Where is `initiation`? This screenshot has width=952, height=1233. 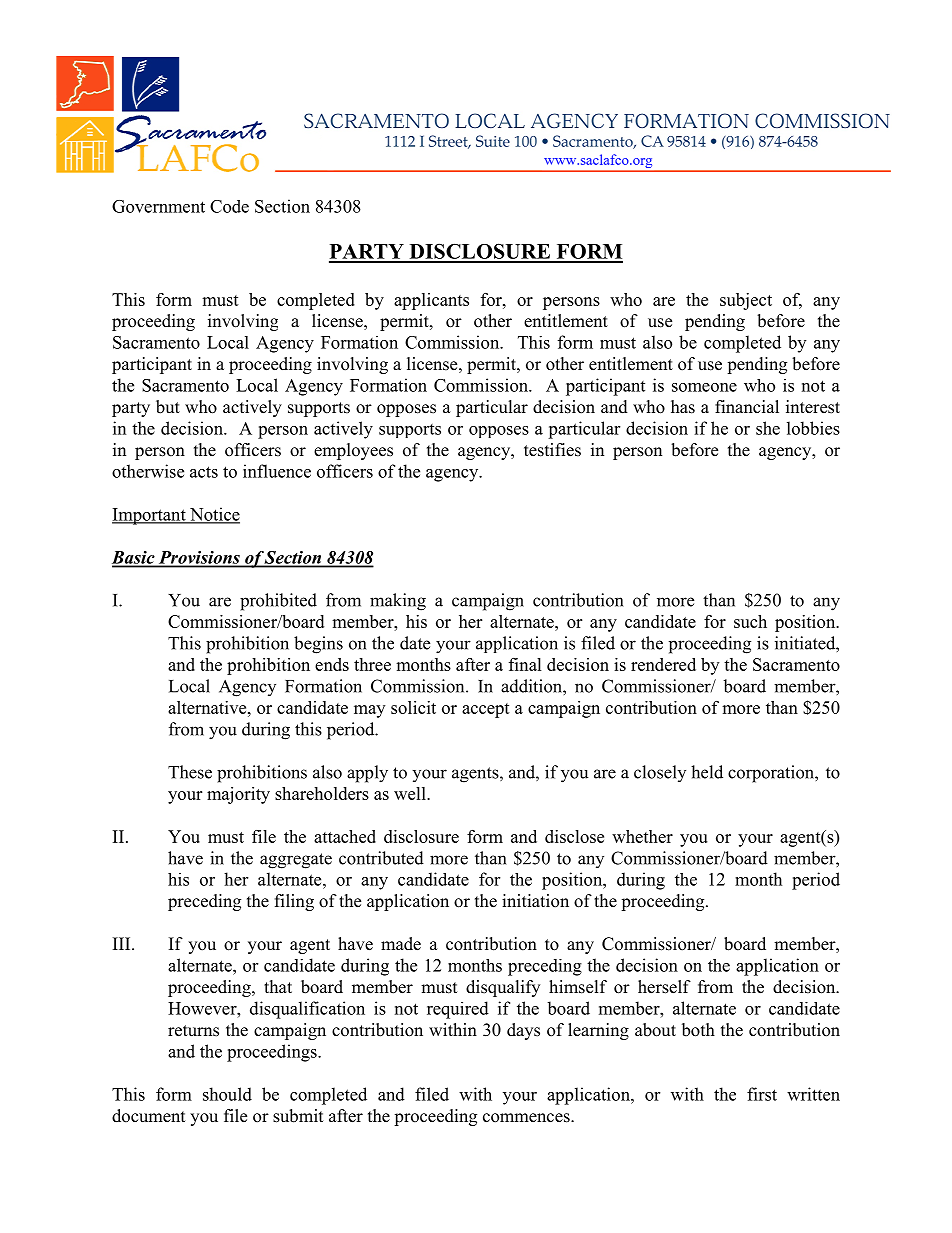
initiation is located at coordinates (535, 901).
